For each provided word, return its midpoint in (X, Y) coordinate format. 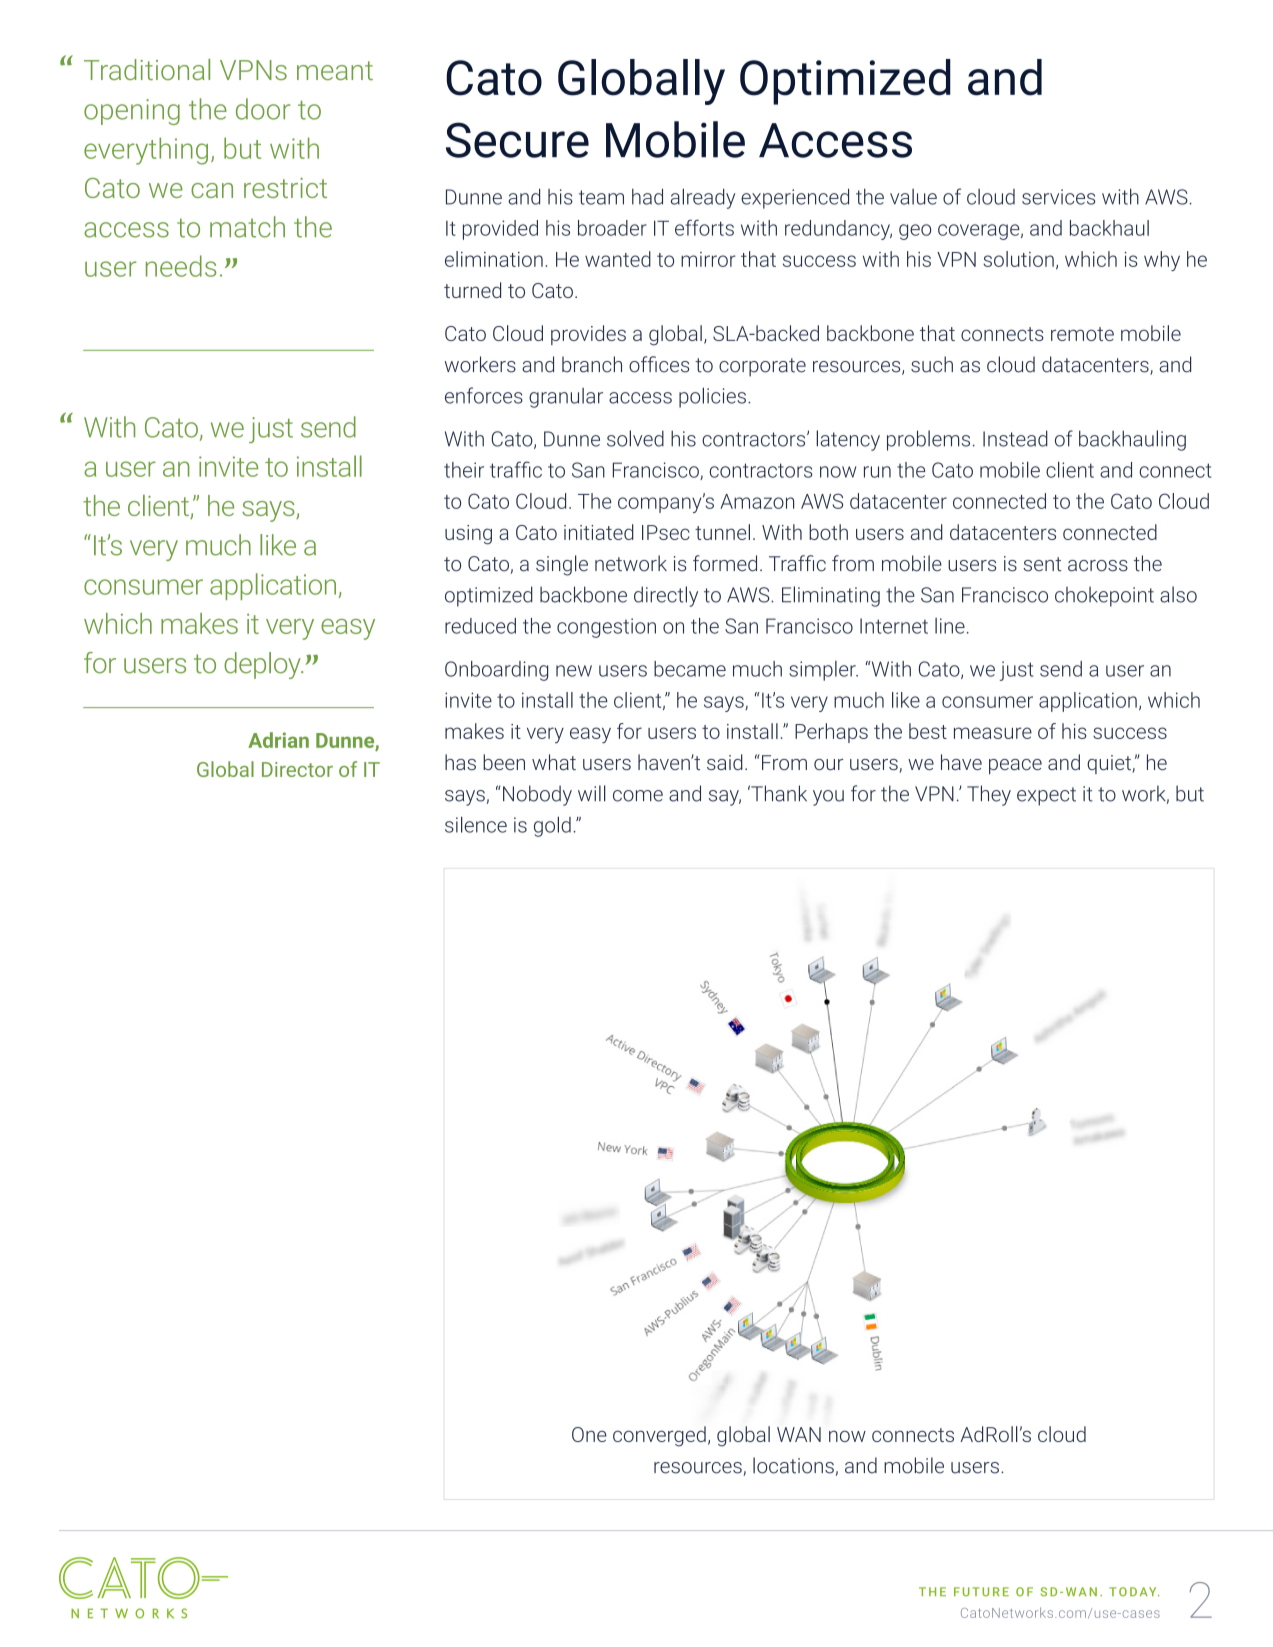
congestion (606, 628)
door (263, 109)
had (647, 196)
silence (476, 824)
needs (181, 266)
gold (552, 826)
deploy (263, 665)
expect (1046, 796)
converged (659, 1436)
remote (1082, 334)
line (950, 626)
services (1058, 197)
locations (793, 1465)
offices (659, 364)
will (592, 793)
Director (297, 769)
